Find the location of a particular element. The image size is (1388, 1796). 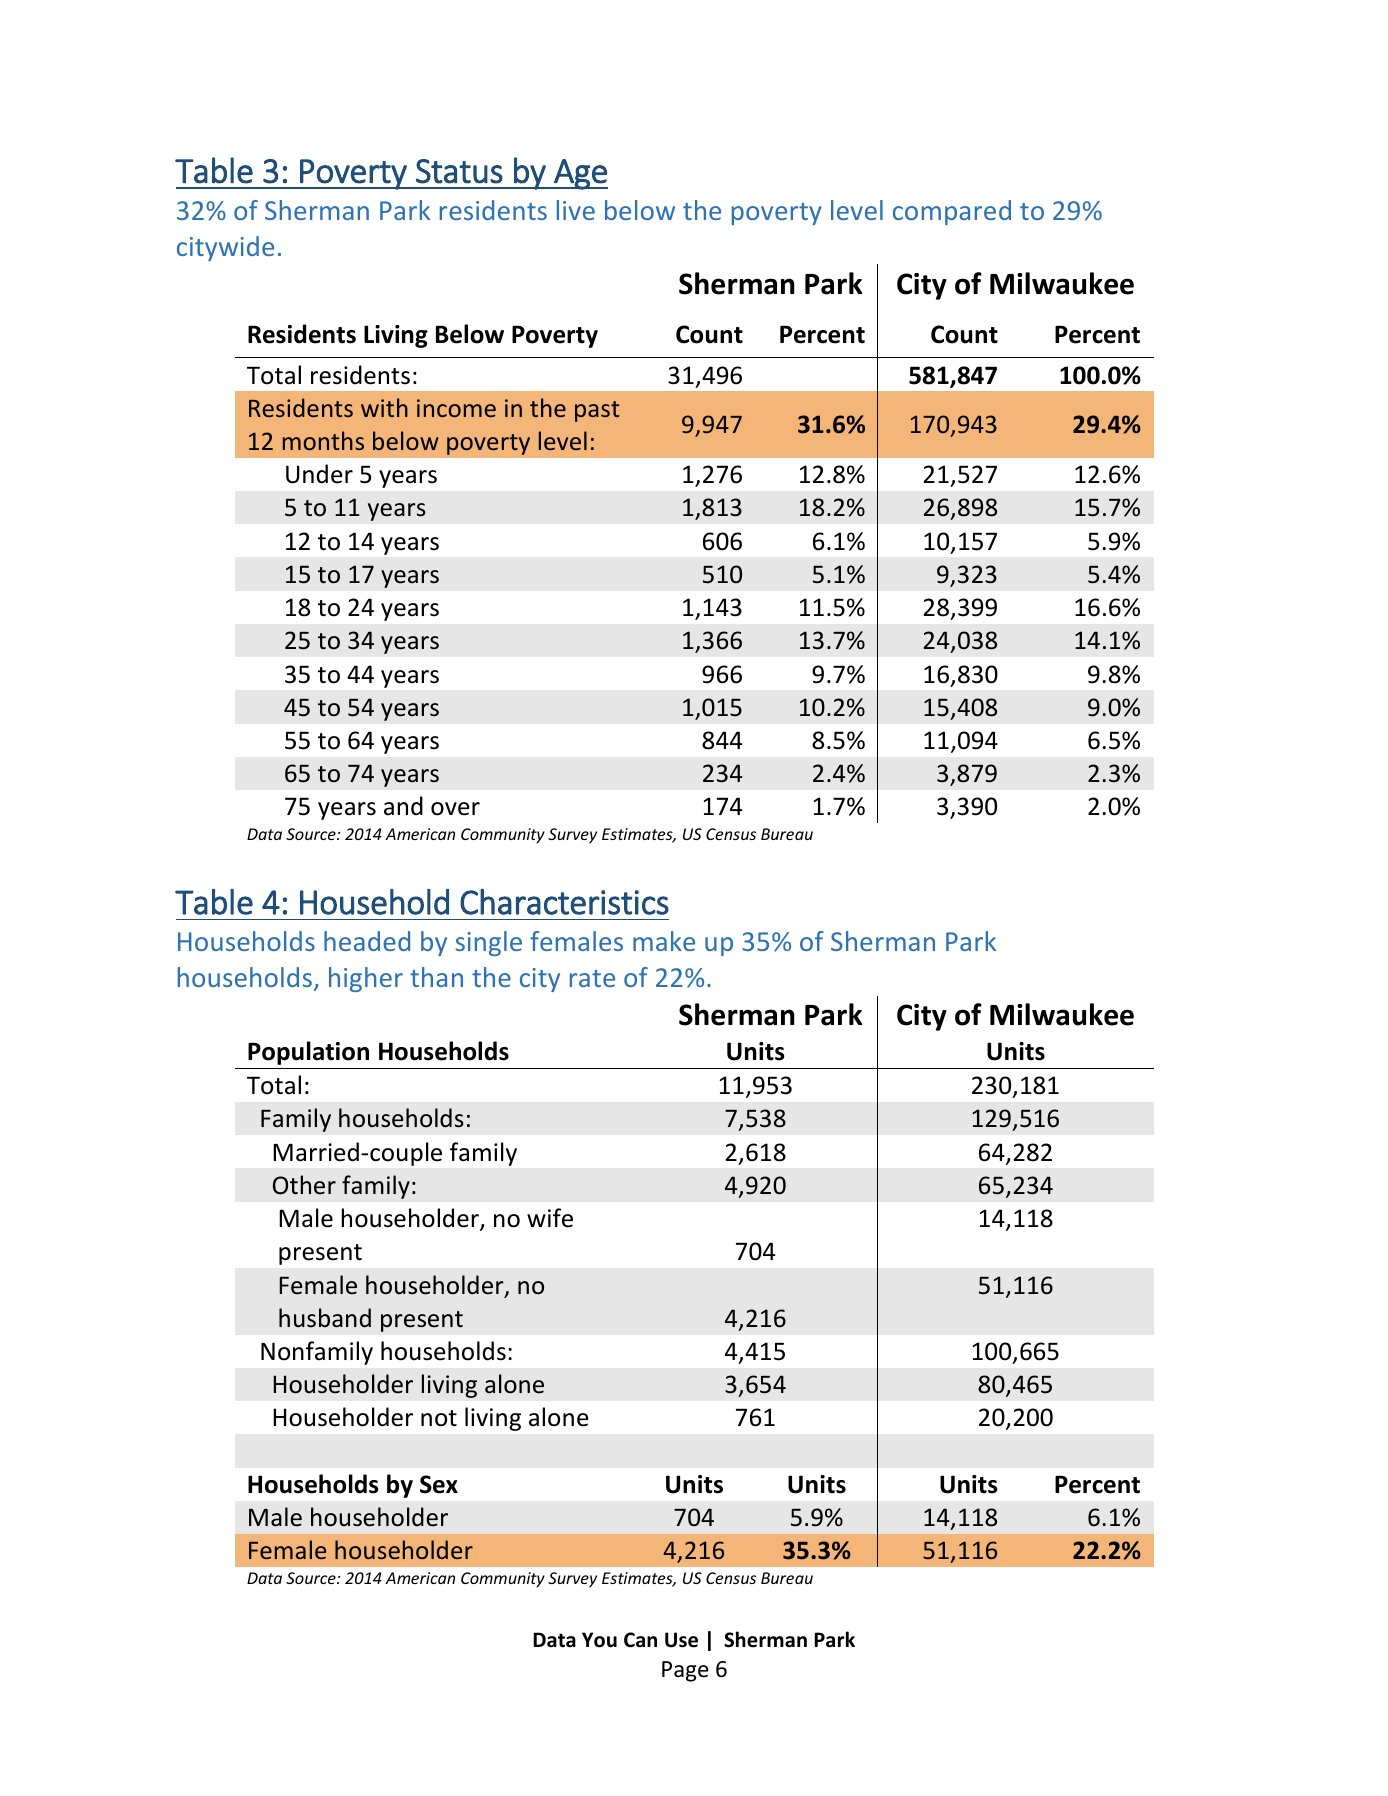

Under is located at coordinates (319, 474).
